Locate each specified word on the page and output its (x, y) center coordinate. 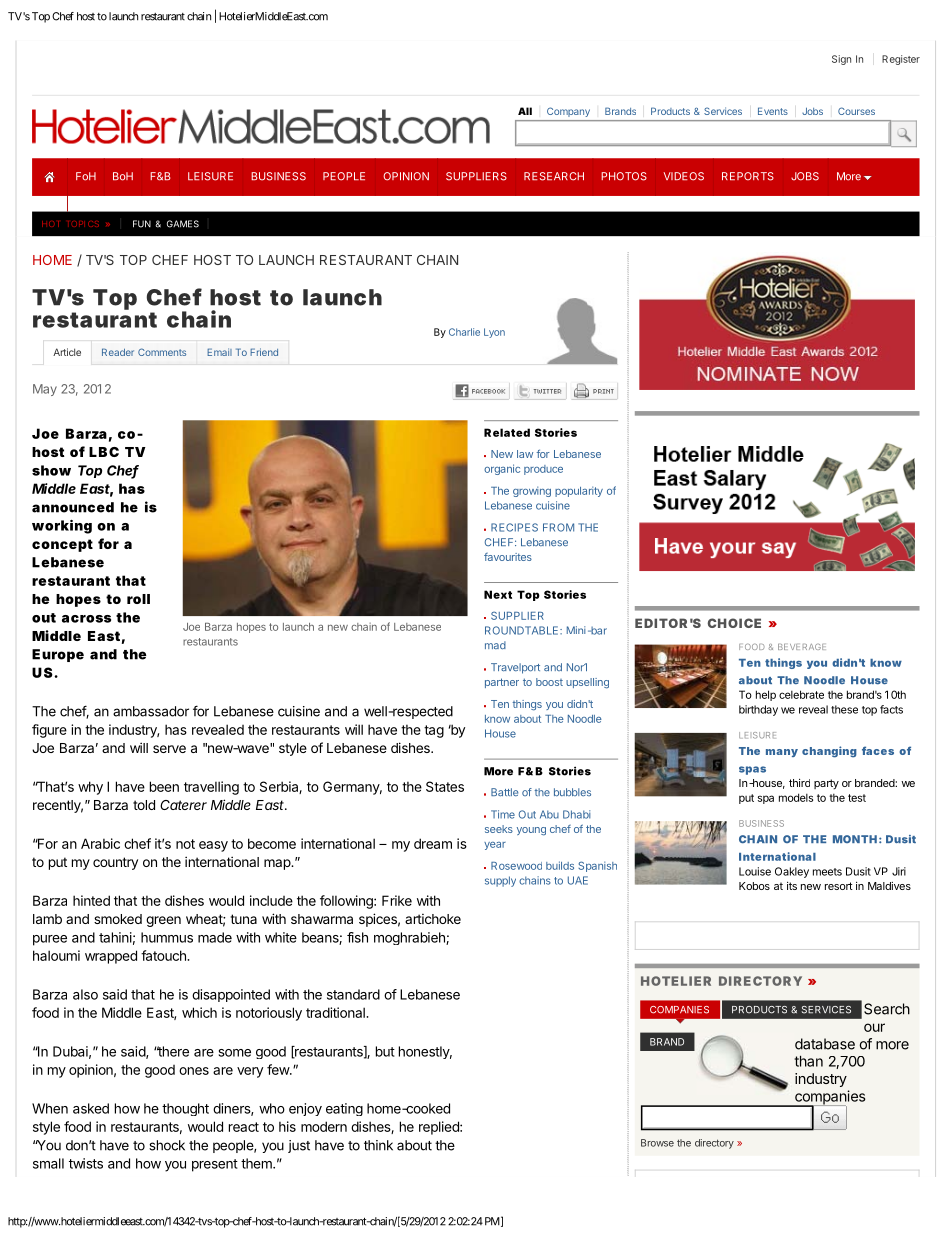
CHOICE (734, 623)
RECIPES (514, 527)
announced (73, 507)
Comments (162, 352)
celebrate (801, 694)
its (792, 886)
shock (167, 1145)
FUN (142, 224)
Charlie (464, 332)
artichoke (433, 919)
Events (773, 111)
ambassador (151, 711)
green (163, 921)
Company (568, 112)
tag (434, 731)
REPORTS (748, 176)
